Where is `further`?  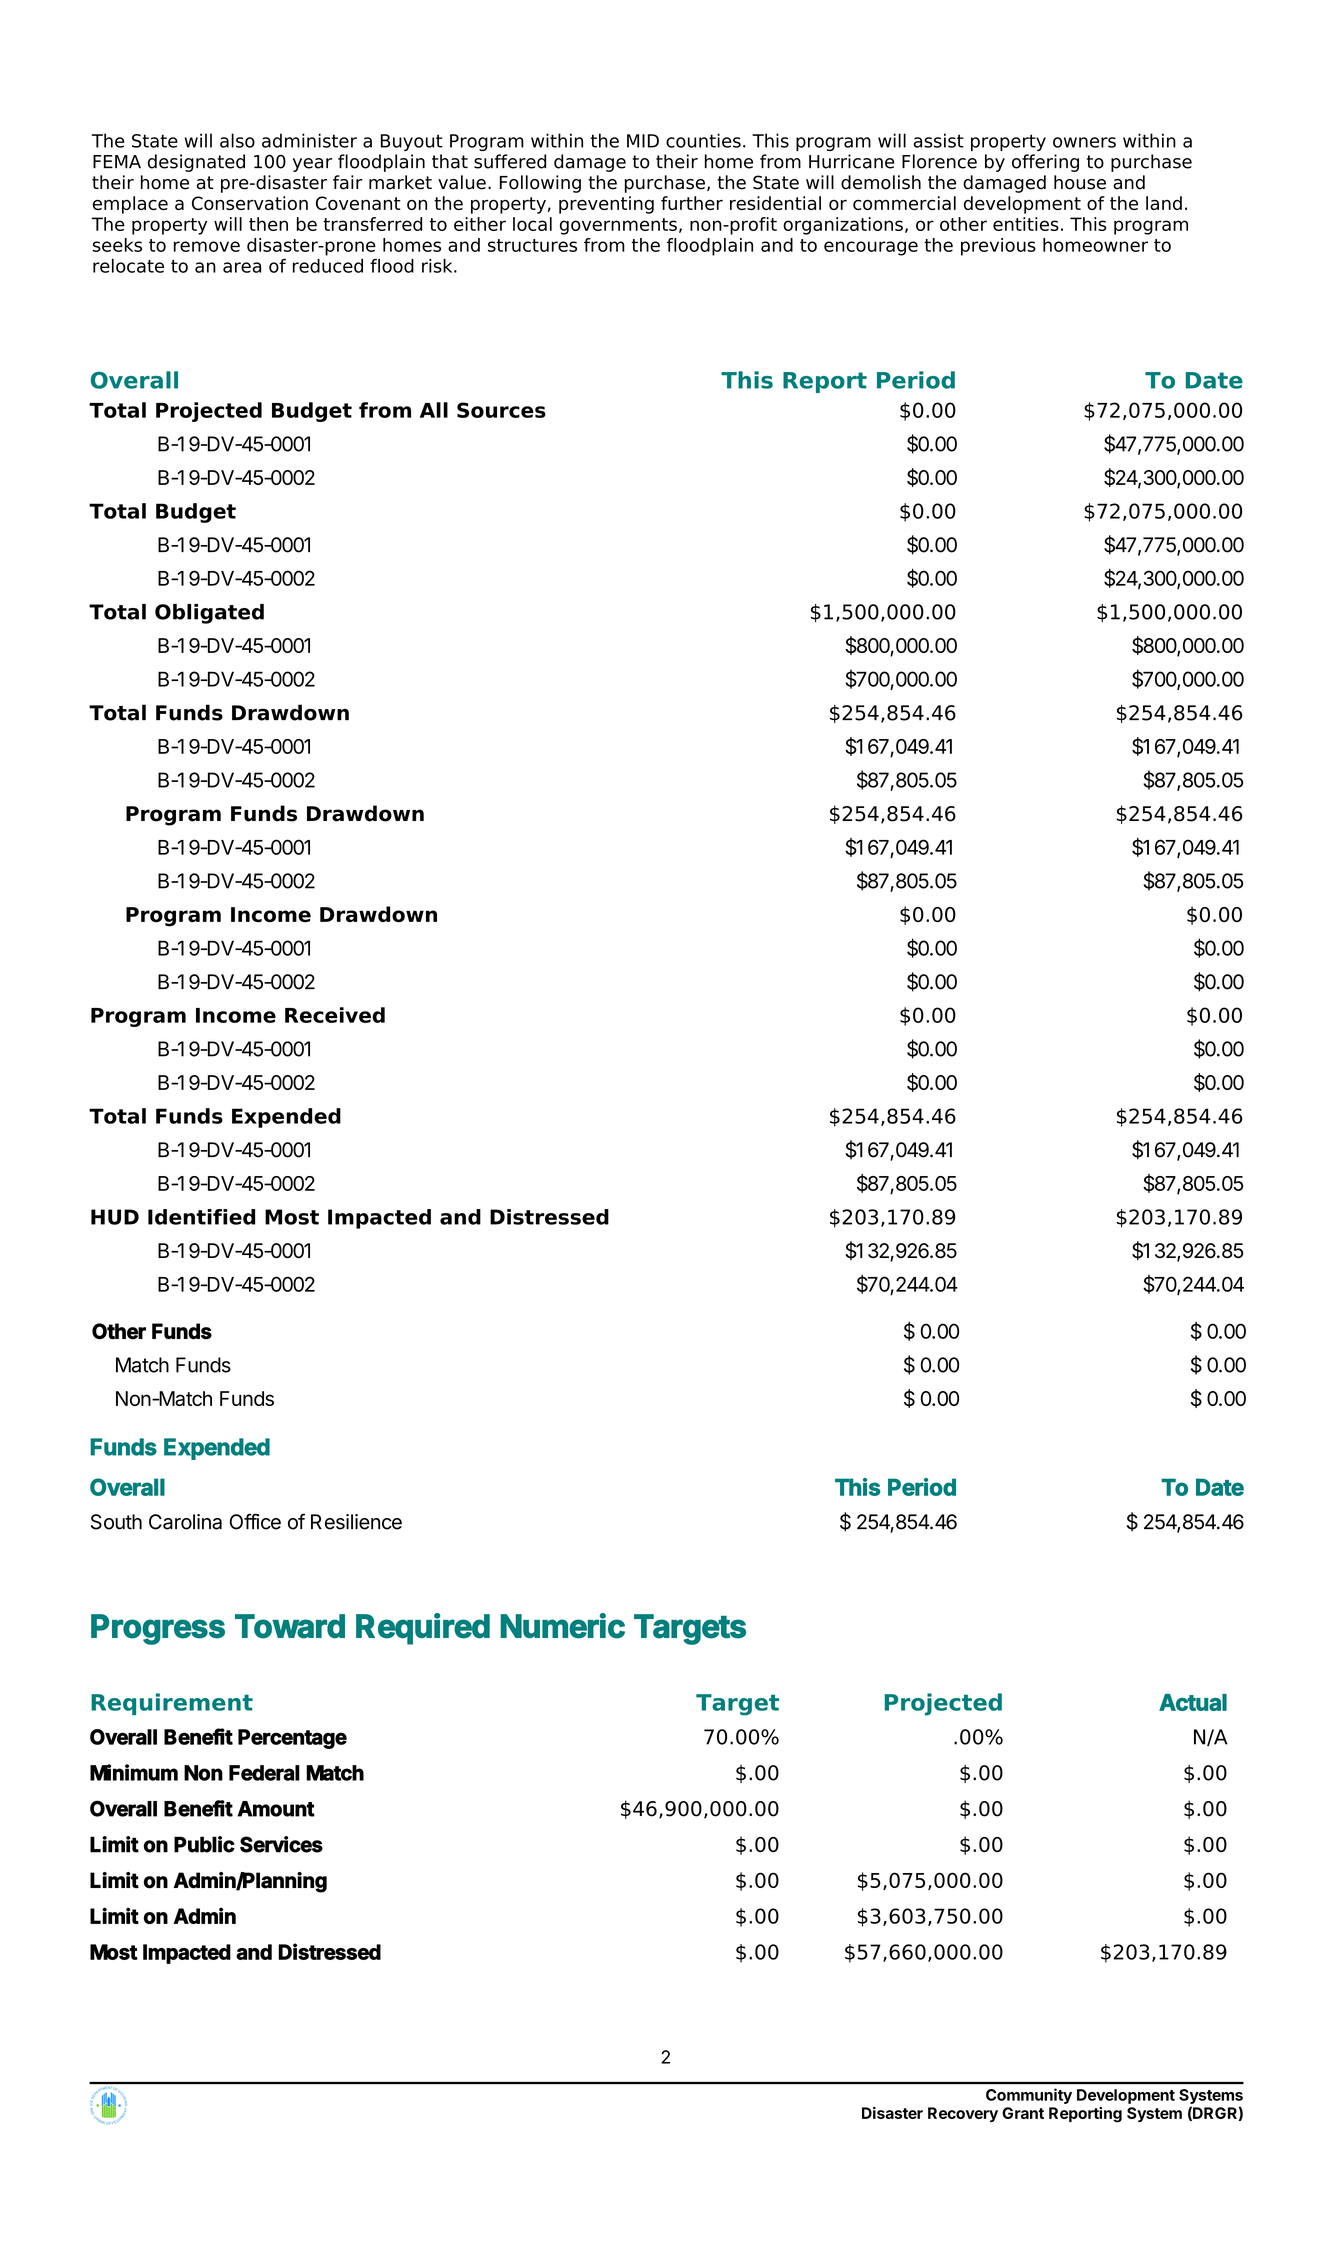 further is located at coordinates (692, 203).
